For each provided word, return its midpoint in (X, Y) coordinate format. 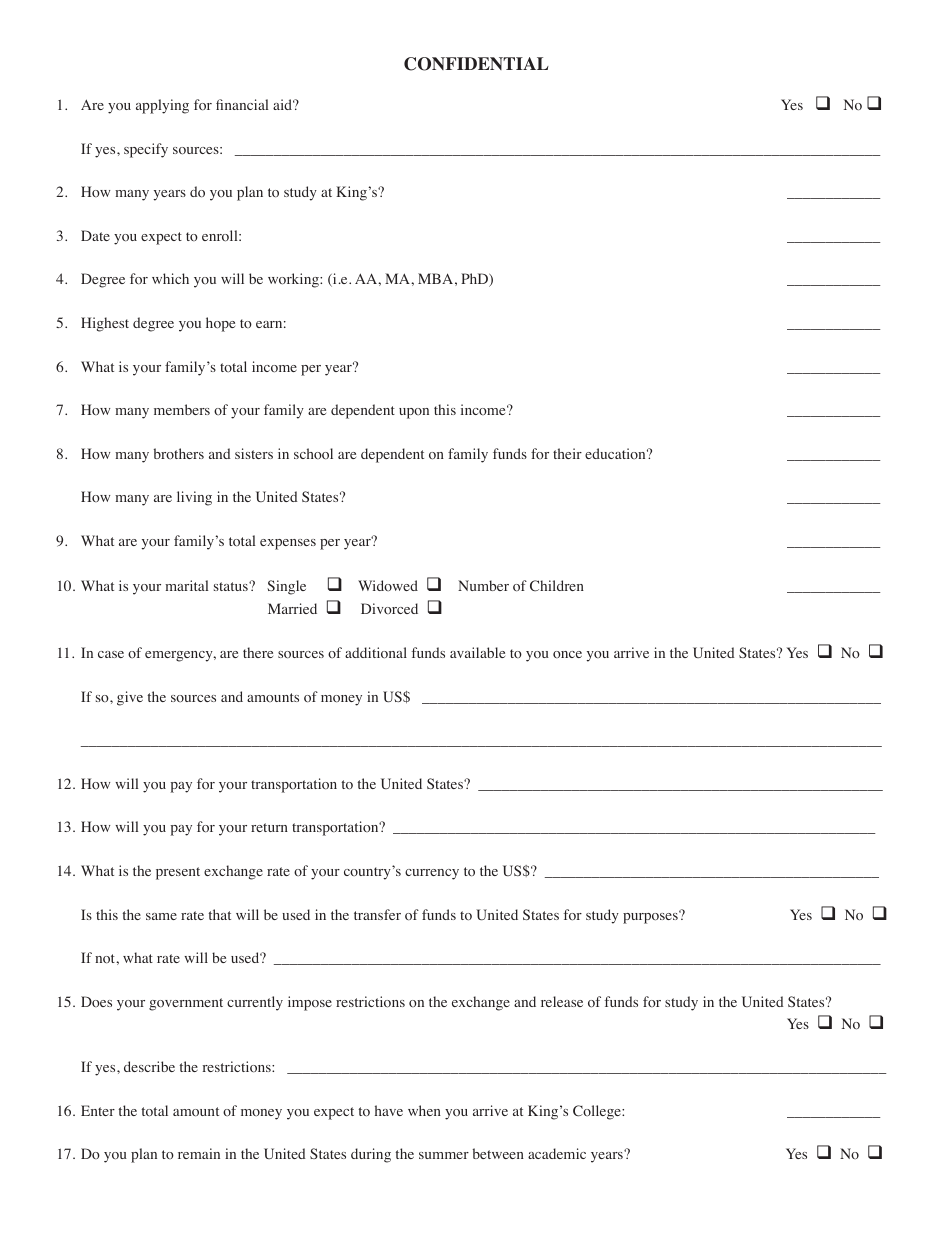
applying (162, 106)
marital (186, 585)
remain (199, 1153)
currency (432, 874)
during (371, 1155)
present (178, 873)
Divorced (389, 608)
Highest (105, 324)
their (567, 453)
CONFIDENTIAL (476, 64)
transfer (377, 914)
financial (242, 104)
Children (557, 586)
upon (414, 413)
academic (557, 1153)
